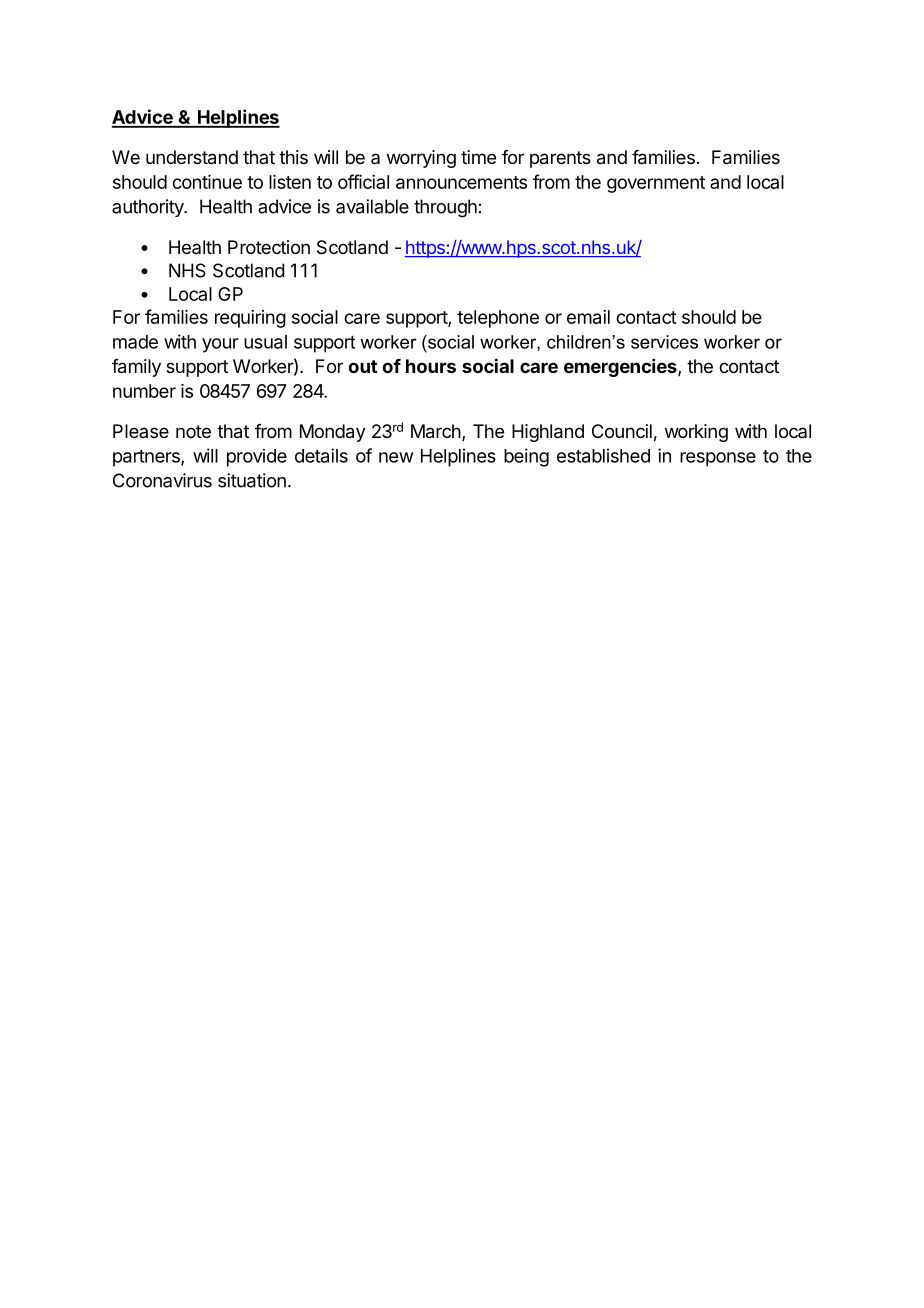 Image resolution: width=924 pixels, height=1308 pixels. I want to click on through, so click(445, 208).
